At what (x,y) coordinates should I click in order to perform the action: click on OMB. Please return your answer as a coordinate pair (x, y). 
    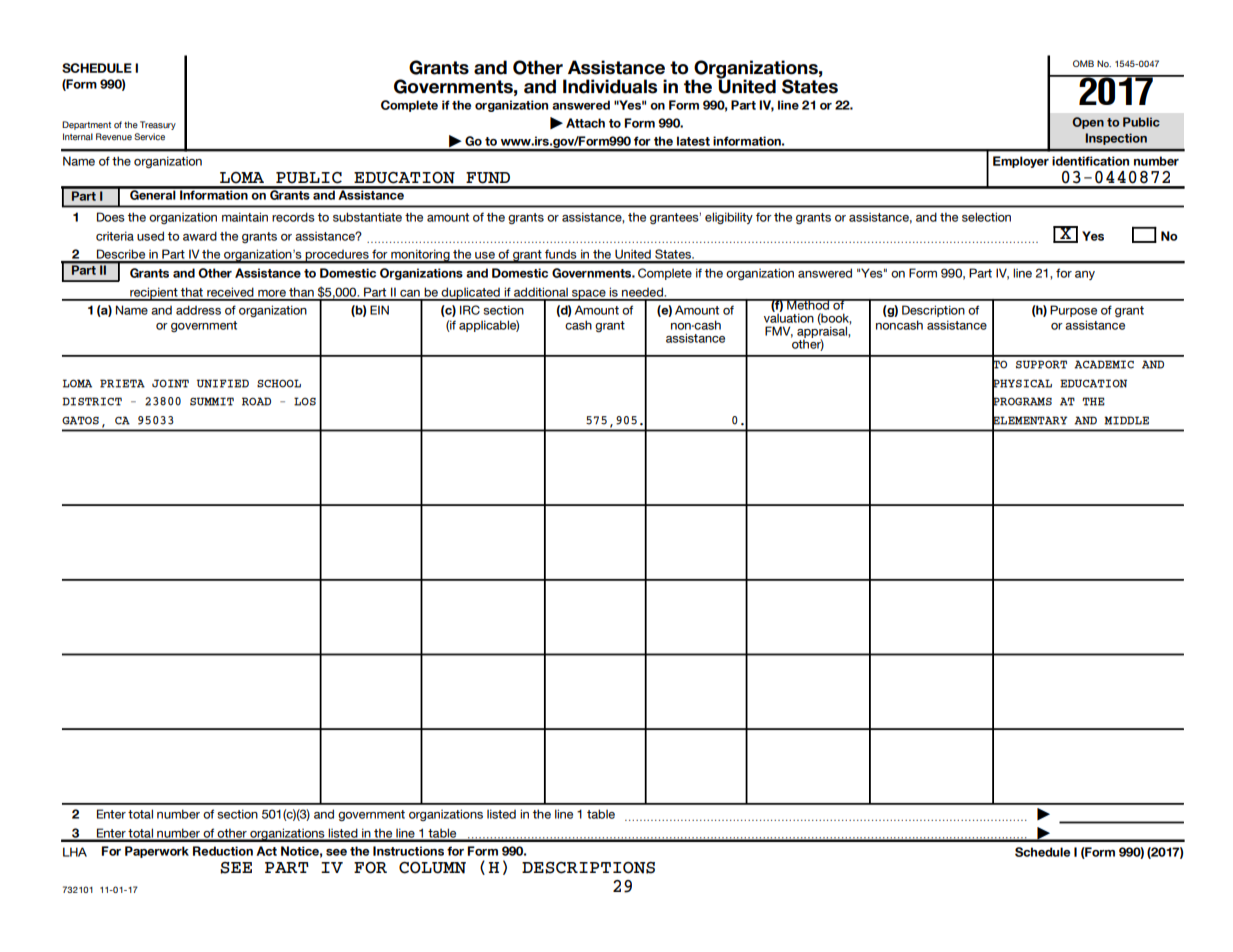
    Looking at the image, I should click on (1083, 63).
